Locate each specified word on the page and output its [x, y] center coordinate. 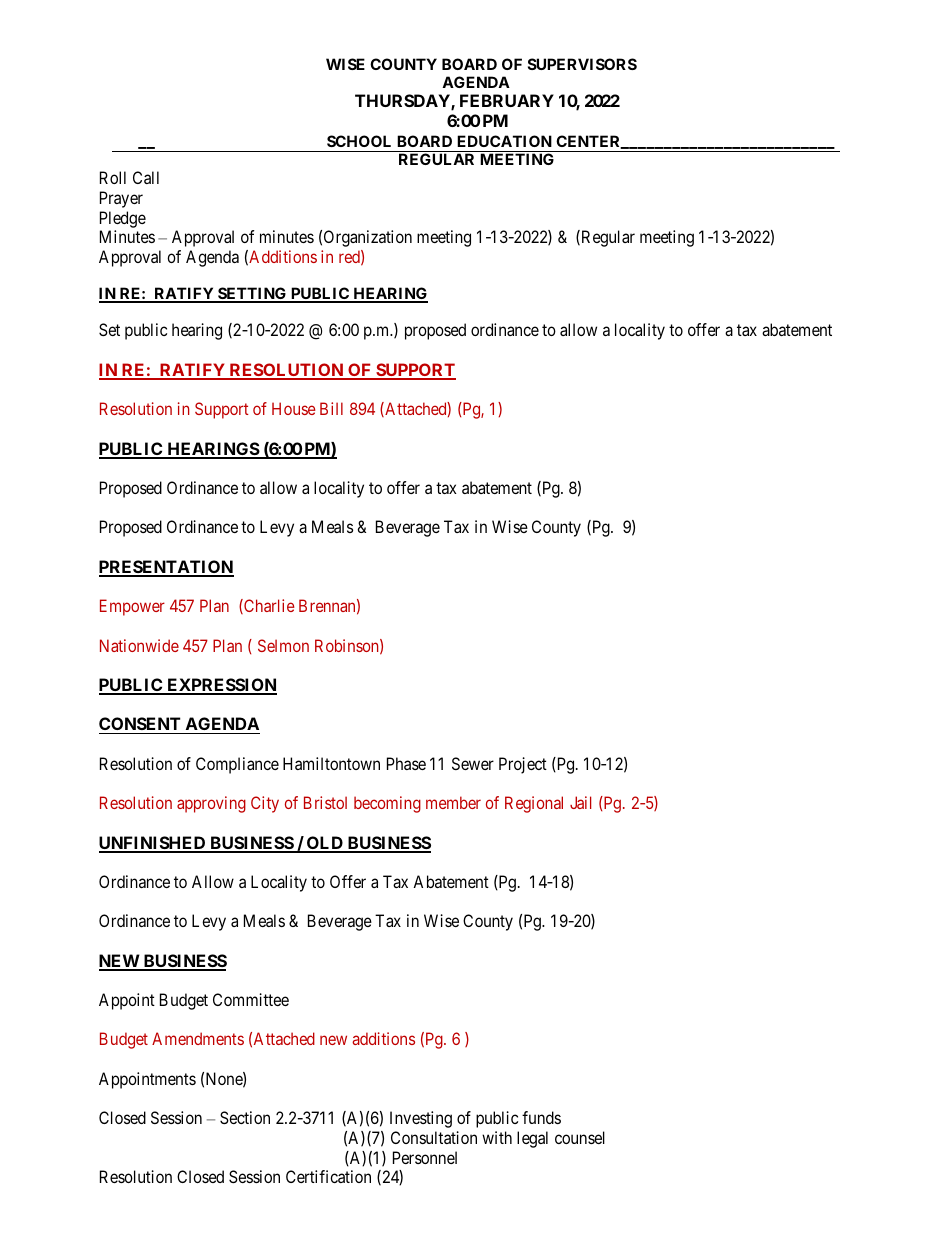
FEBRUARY [507, 100]
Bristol [325, 802]
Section [245, 1117]
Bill [331, 408]
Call [146, 177]
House [294, 408]
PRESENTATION [166, 568]
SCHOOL [359, 141]
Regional [534, 804]
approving [211, 804]
